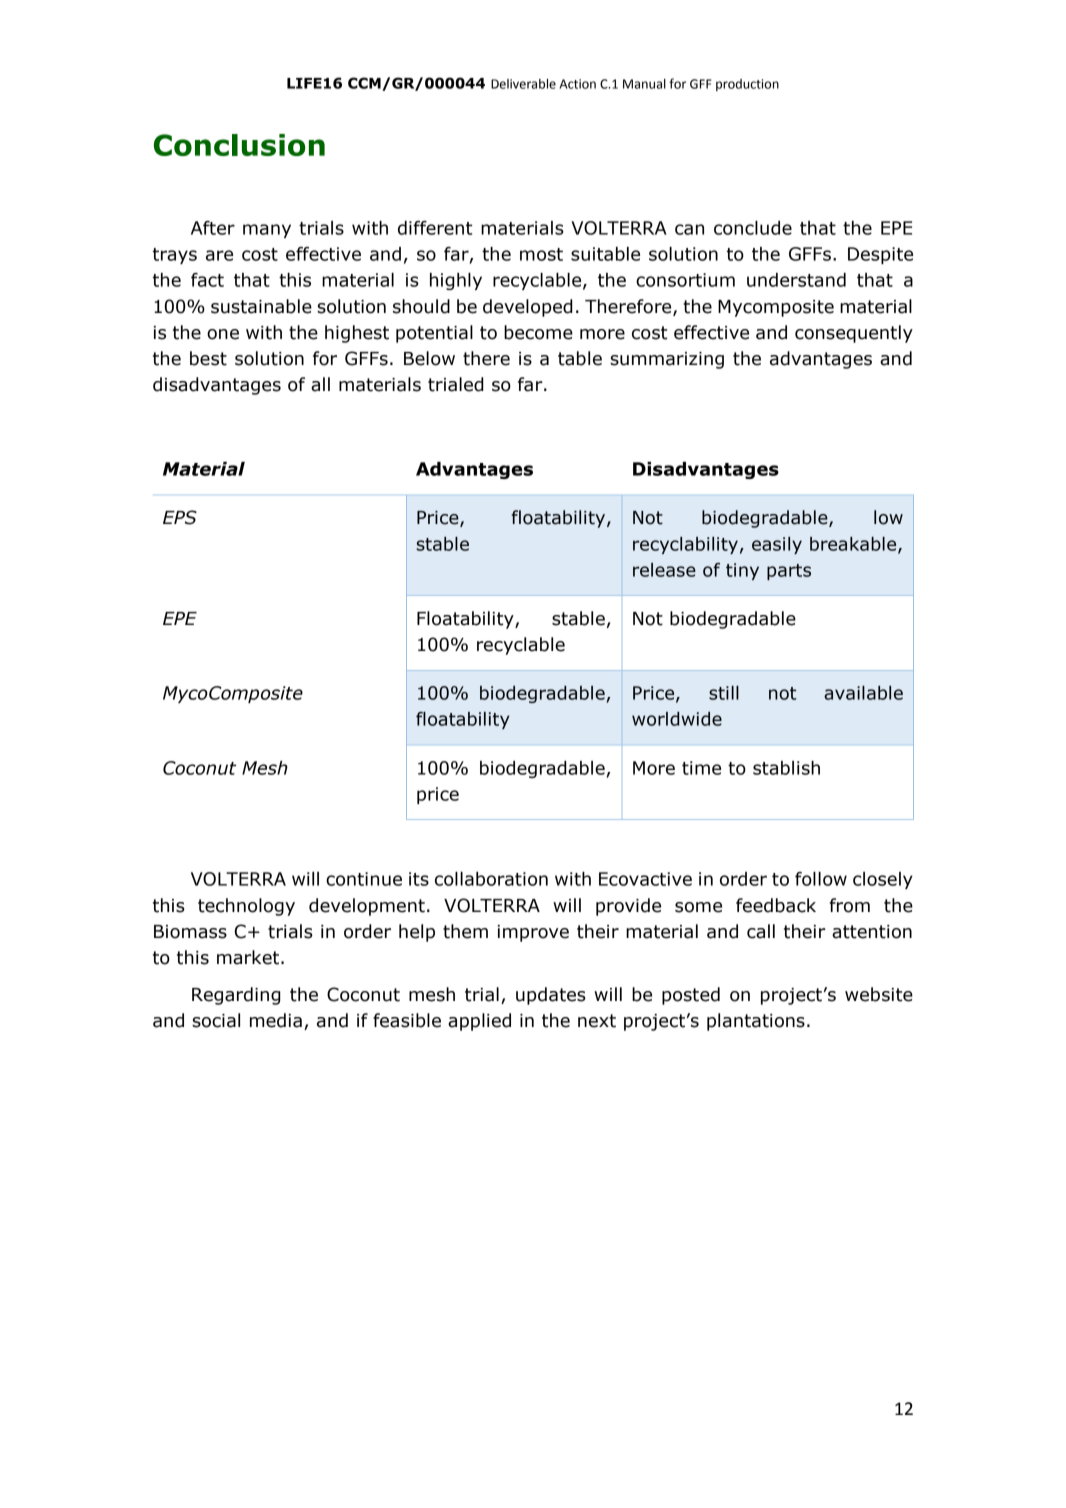 The height and width of the page is (1508, 1066). What do you see at coordinates (551, 996) in the page?
I see `updates` at bounding box center [551, 996].
